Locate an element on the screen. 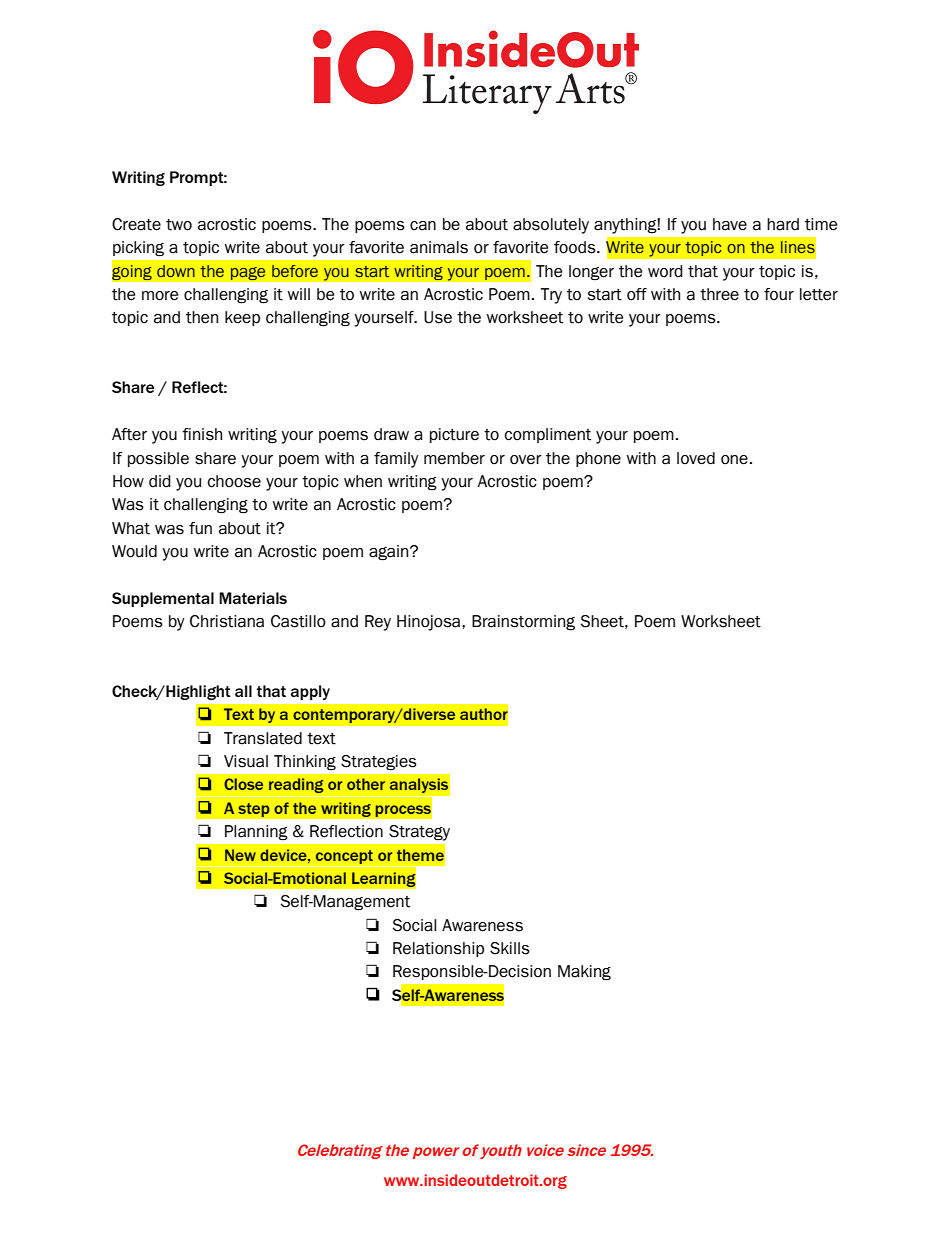  Brainstorming is located at coordinates (523, 623).
